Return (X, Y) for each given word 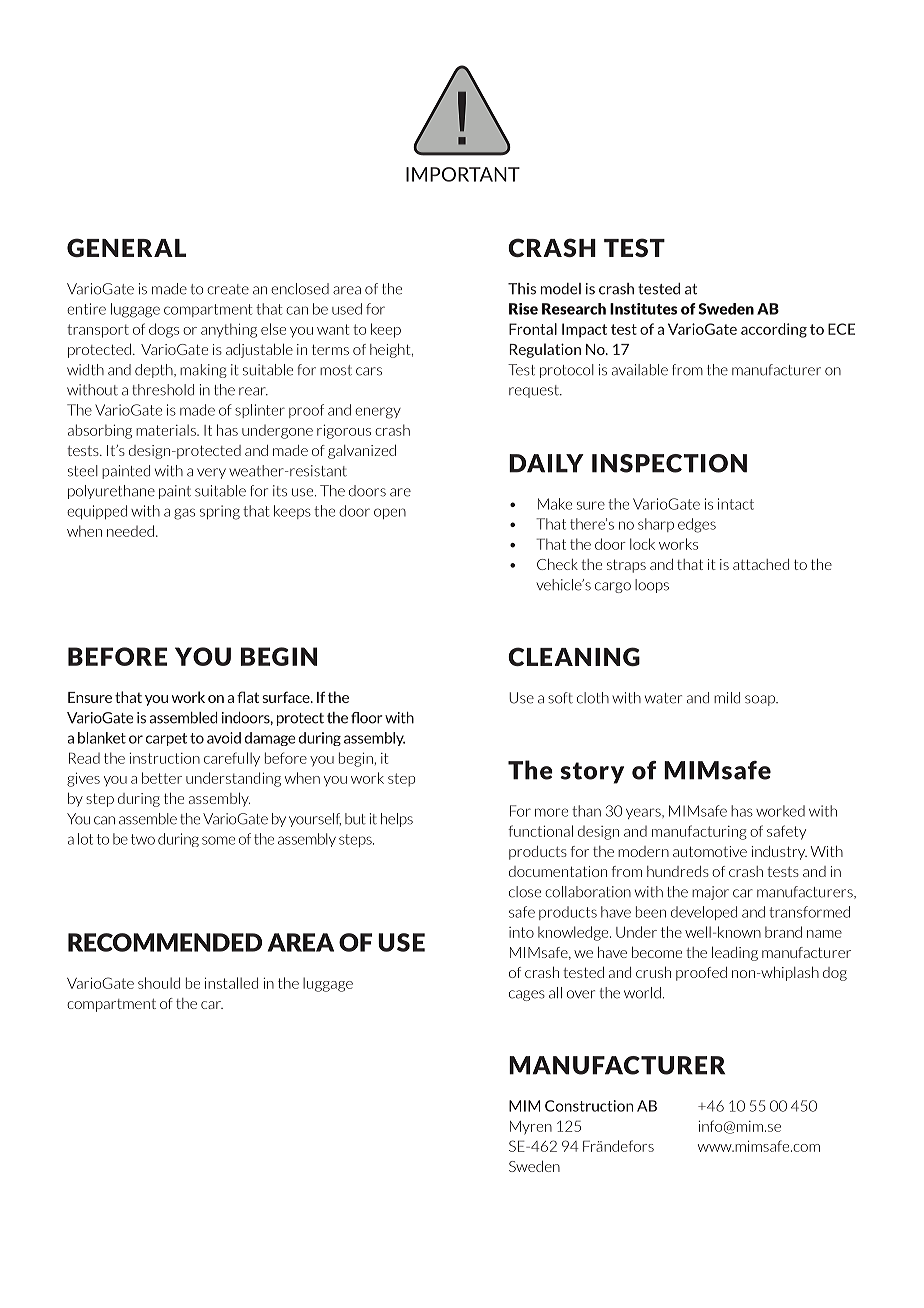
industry (779, 853)
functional (540, 831)
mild (727, 698)
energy (378, 413)
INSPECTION (669, 463)
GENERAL (126, 247)
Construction (589, 1106)
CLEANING (574, 656)
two (143, 839)
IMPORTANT (463, 174)
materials (167, 430)
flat (248, 697)
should (159, 983)
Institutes (643, 309)
